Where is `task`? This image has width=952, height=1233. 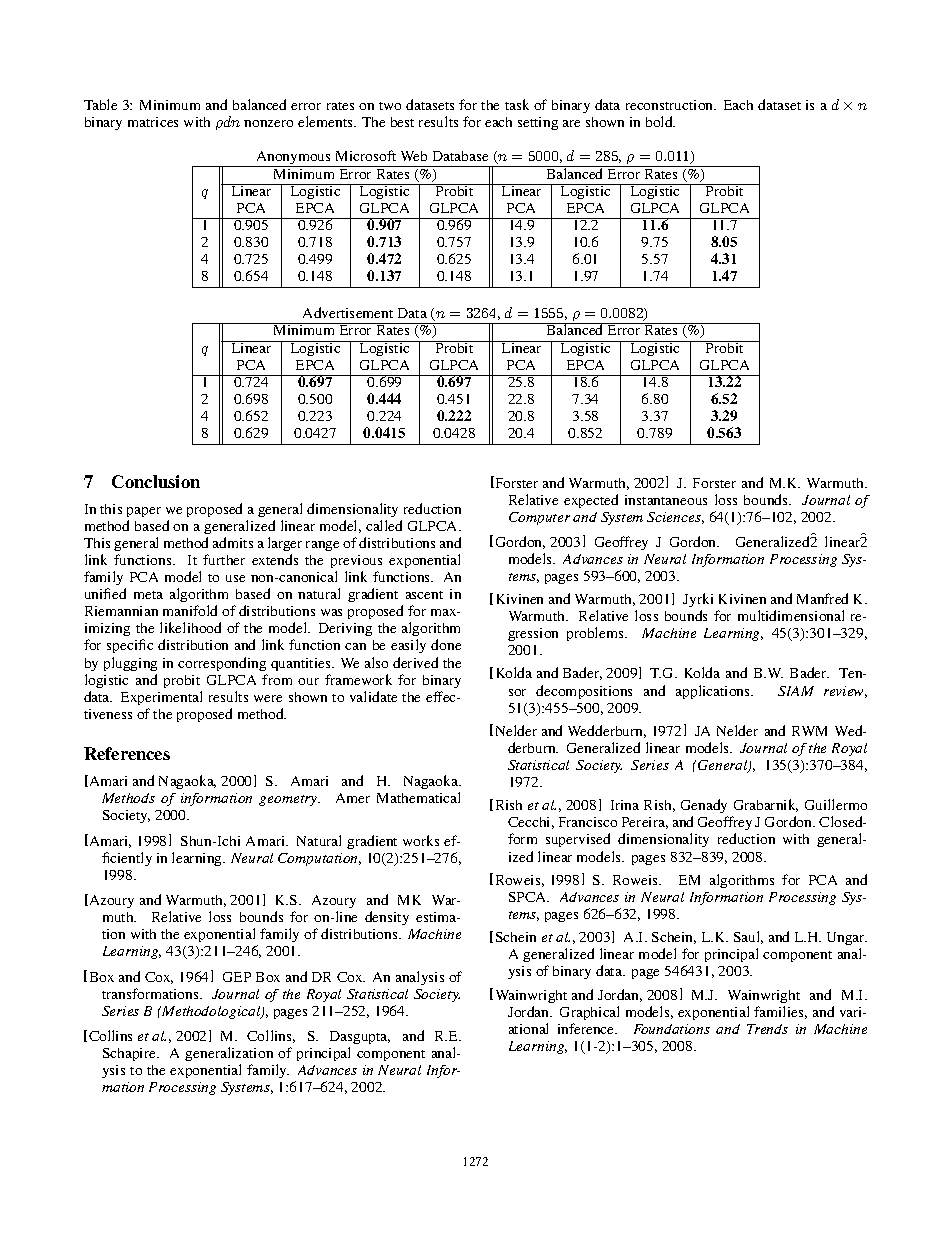
task is located at coordinates (517, 104).
